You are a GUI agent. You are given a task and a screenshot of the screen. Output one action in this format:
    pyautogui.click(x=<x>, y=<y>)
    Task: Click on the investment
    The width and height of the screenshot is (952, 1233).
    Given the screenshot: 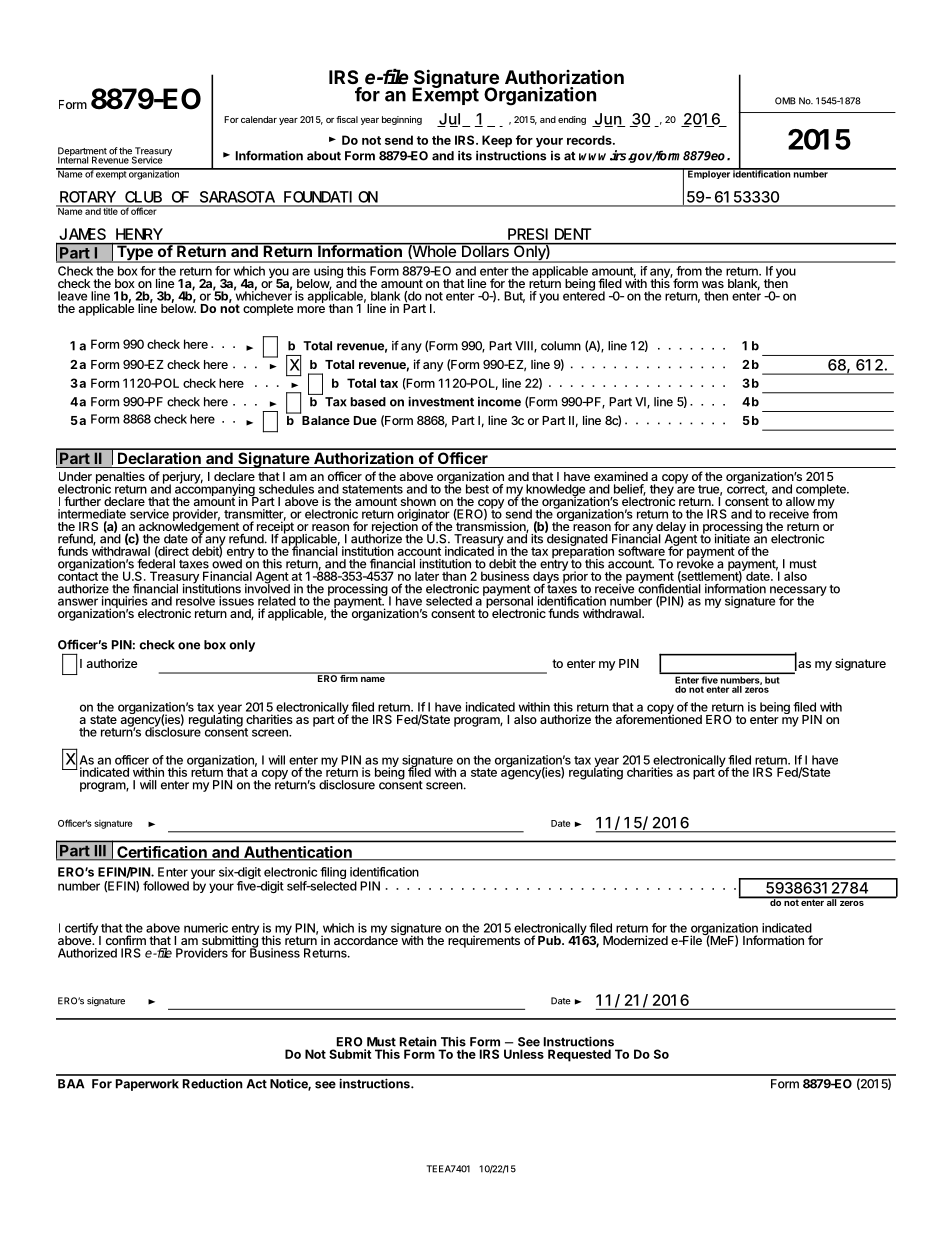 What is the action you would take?
    pyautogui.click(x=441, y=401)
